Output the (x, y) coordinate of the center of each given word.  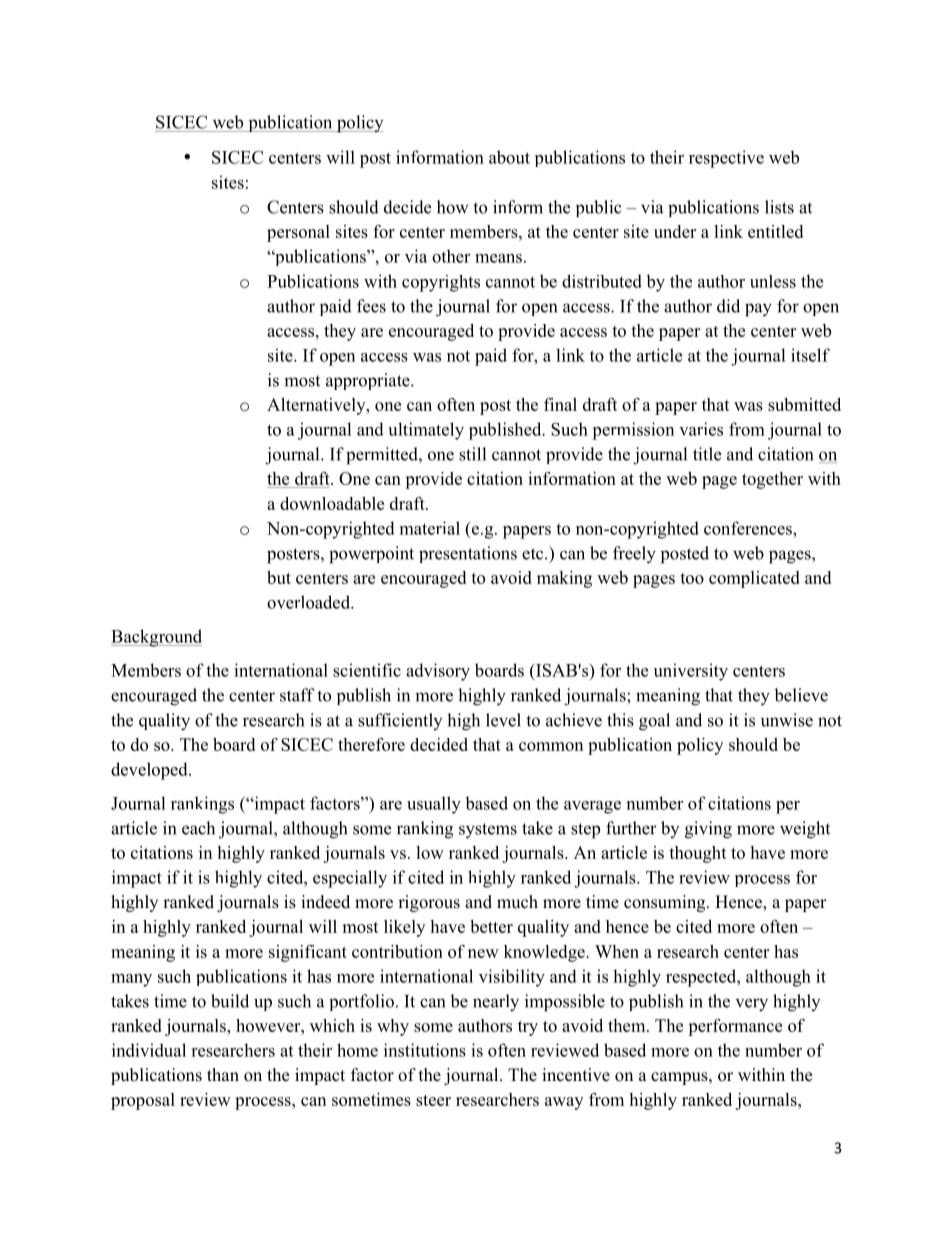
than (223, 1074)
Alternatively (317, 406)
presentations (468, 554)
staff (297, 695)
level (503, 720)
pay (758, 310)
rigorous (429, 903)
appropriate (369, 381)
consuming (666, 903)
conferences (749, 528)
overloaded (309, 602)
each (198, 828)
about (509, 157)
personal (298, 233)
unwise (787, 720)
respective (726, 159)
